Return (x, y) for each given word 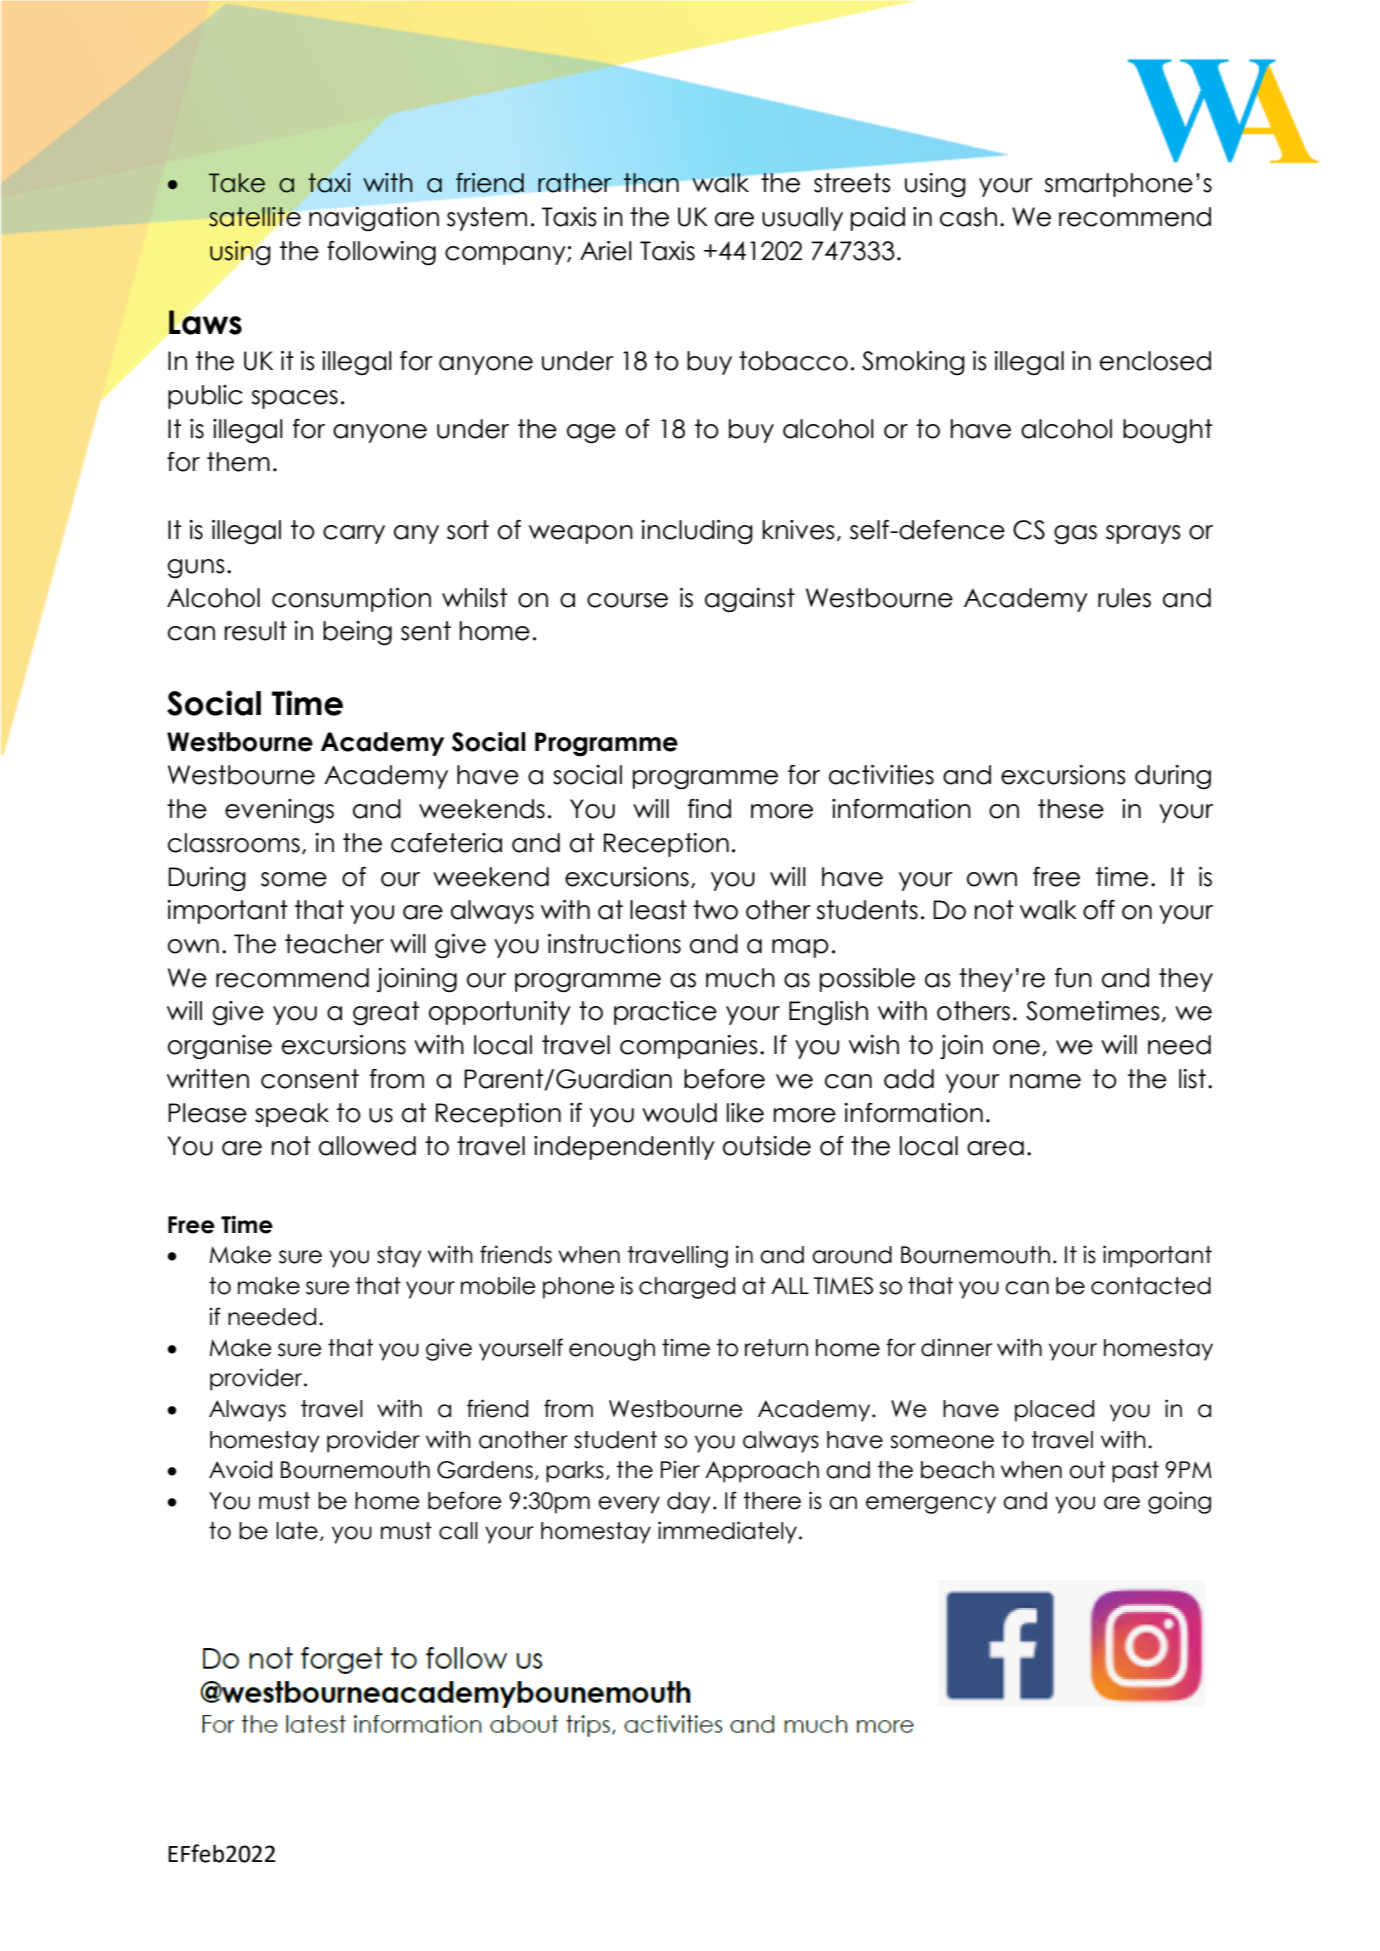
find (709, 809)
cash (968, 217)
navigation (374, 219)
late (297, 1531)
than (651, 183)
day (689, 1503)
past (1135, 1472)
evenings (279, 811)
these (1071, 809)
